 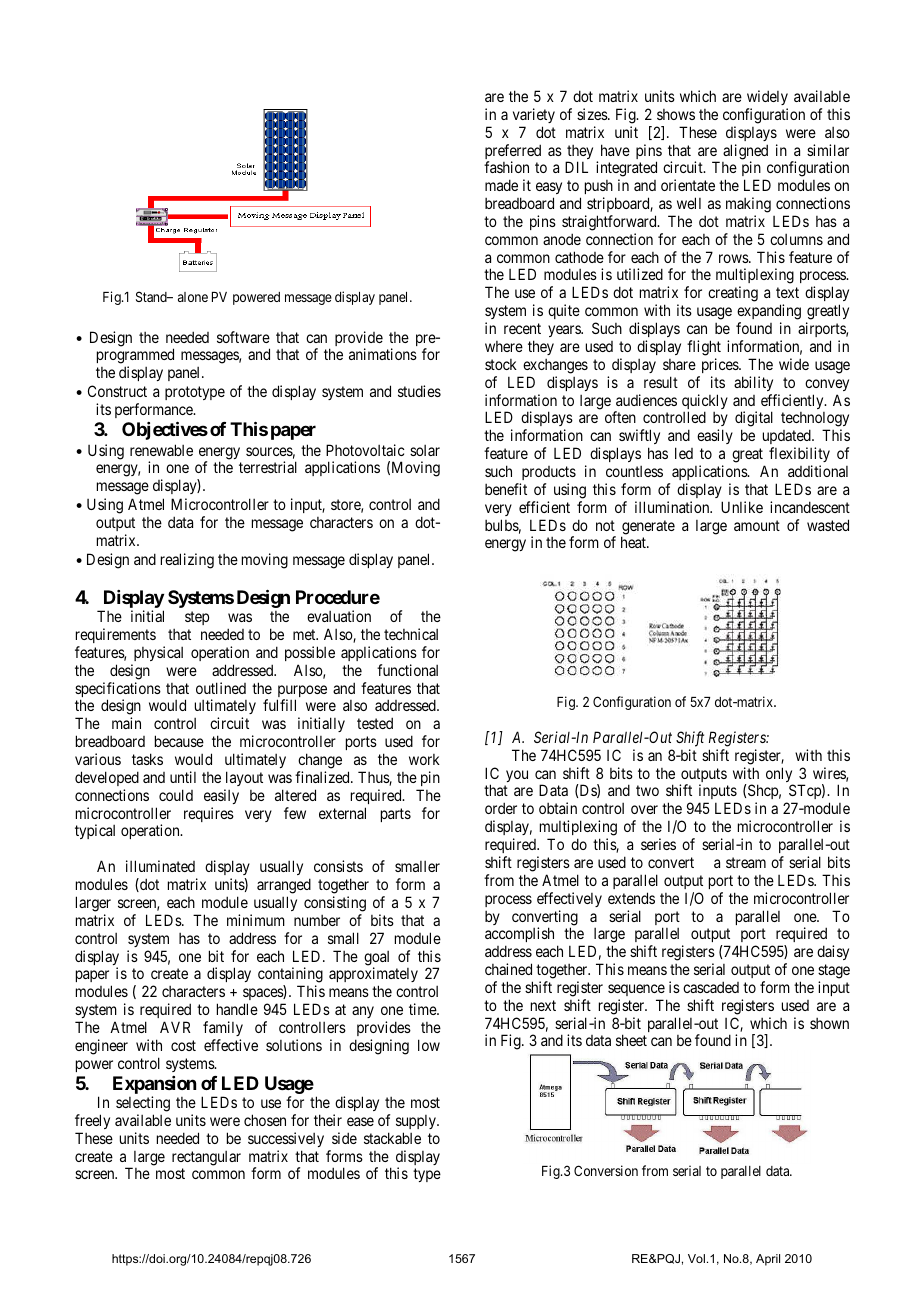 I want to click on Unlike, so click(x=742, y=507).
